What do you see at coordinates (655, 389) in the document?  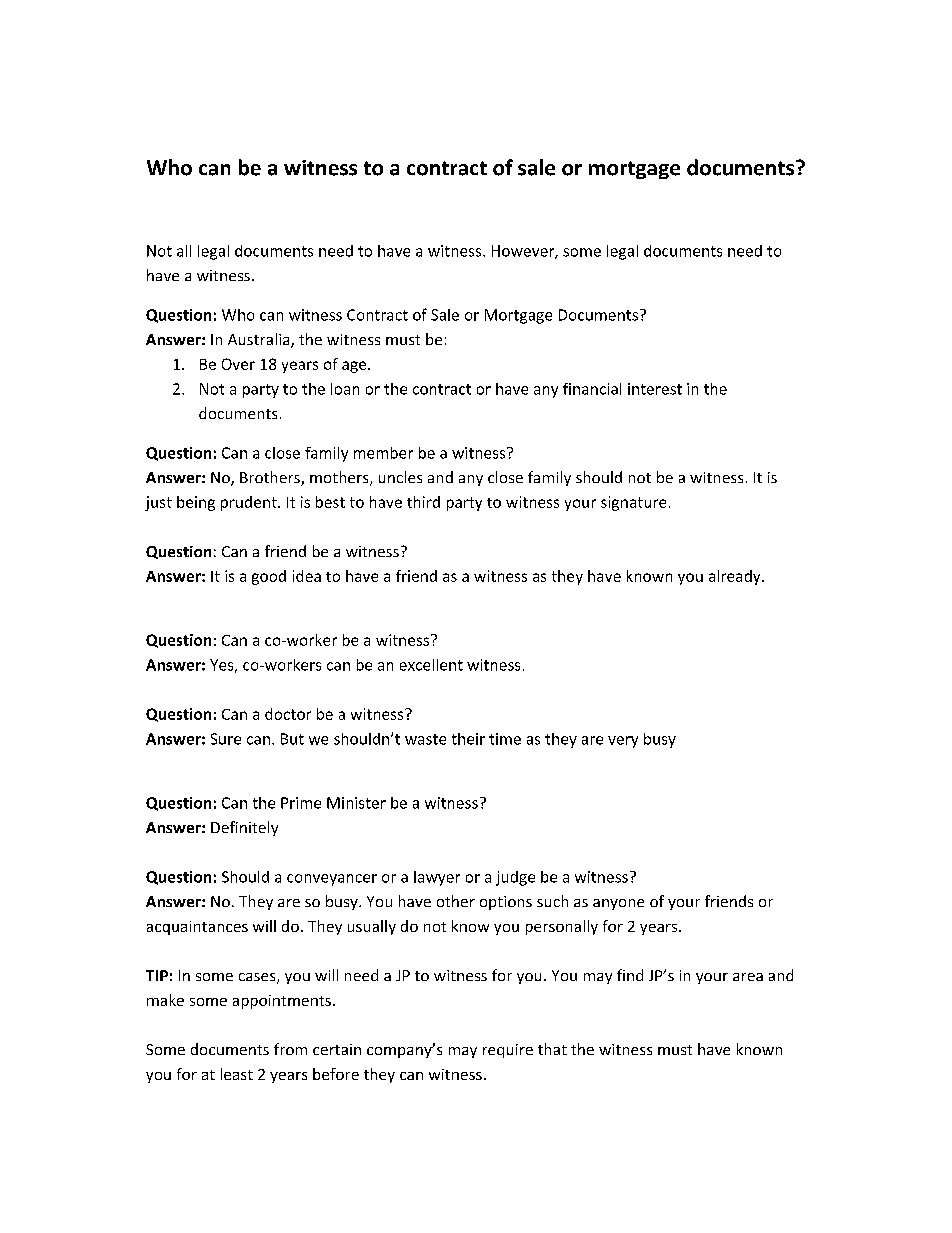 I see `interest` at bounding box center [655, 389].
